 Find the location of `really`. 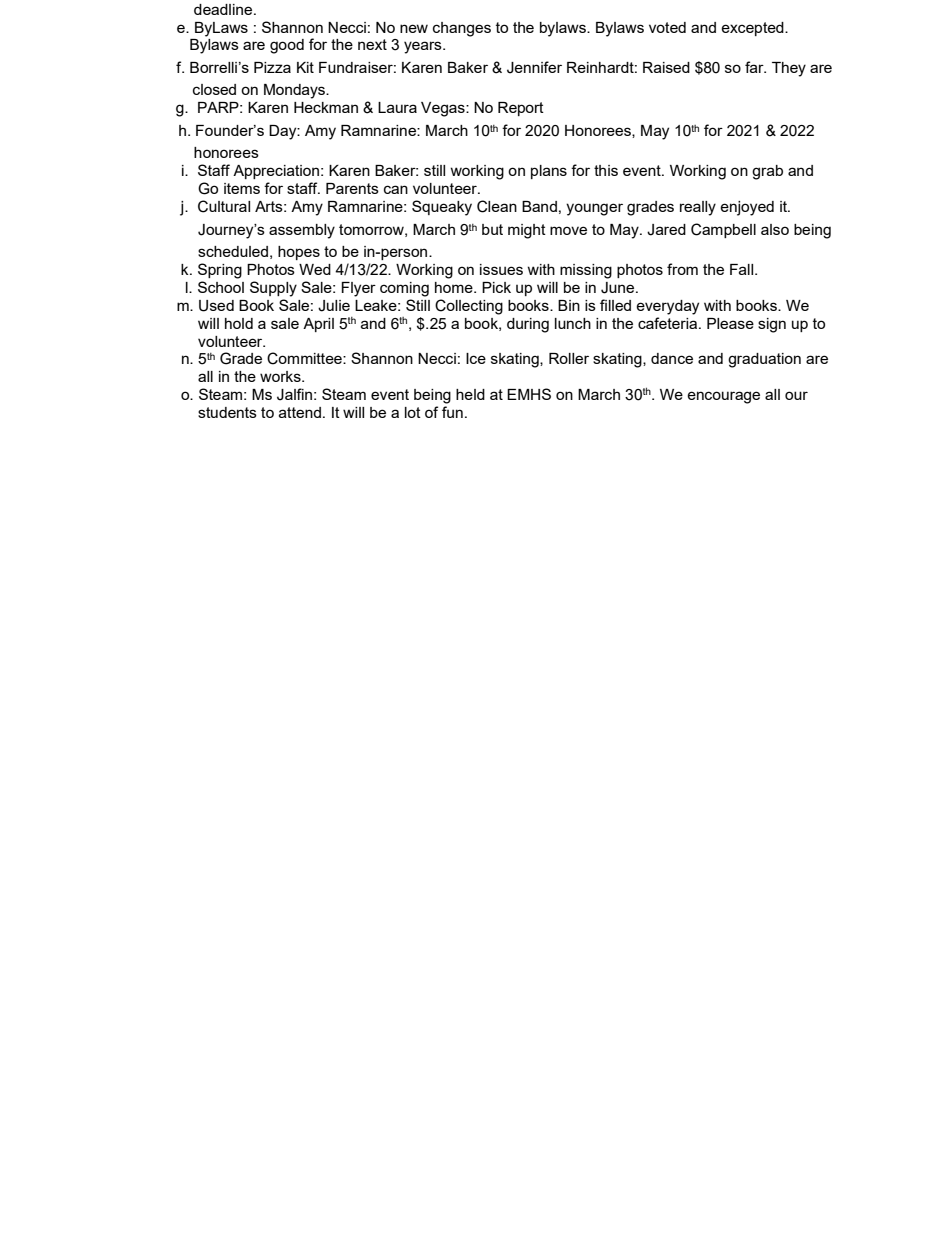

really is located at coordinates (698, 208).
